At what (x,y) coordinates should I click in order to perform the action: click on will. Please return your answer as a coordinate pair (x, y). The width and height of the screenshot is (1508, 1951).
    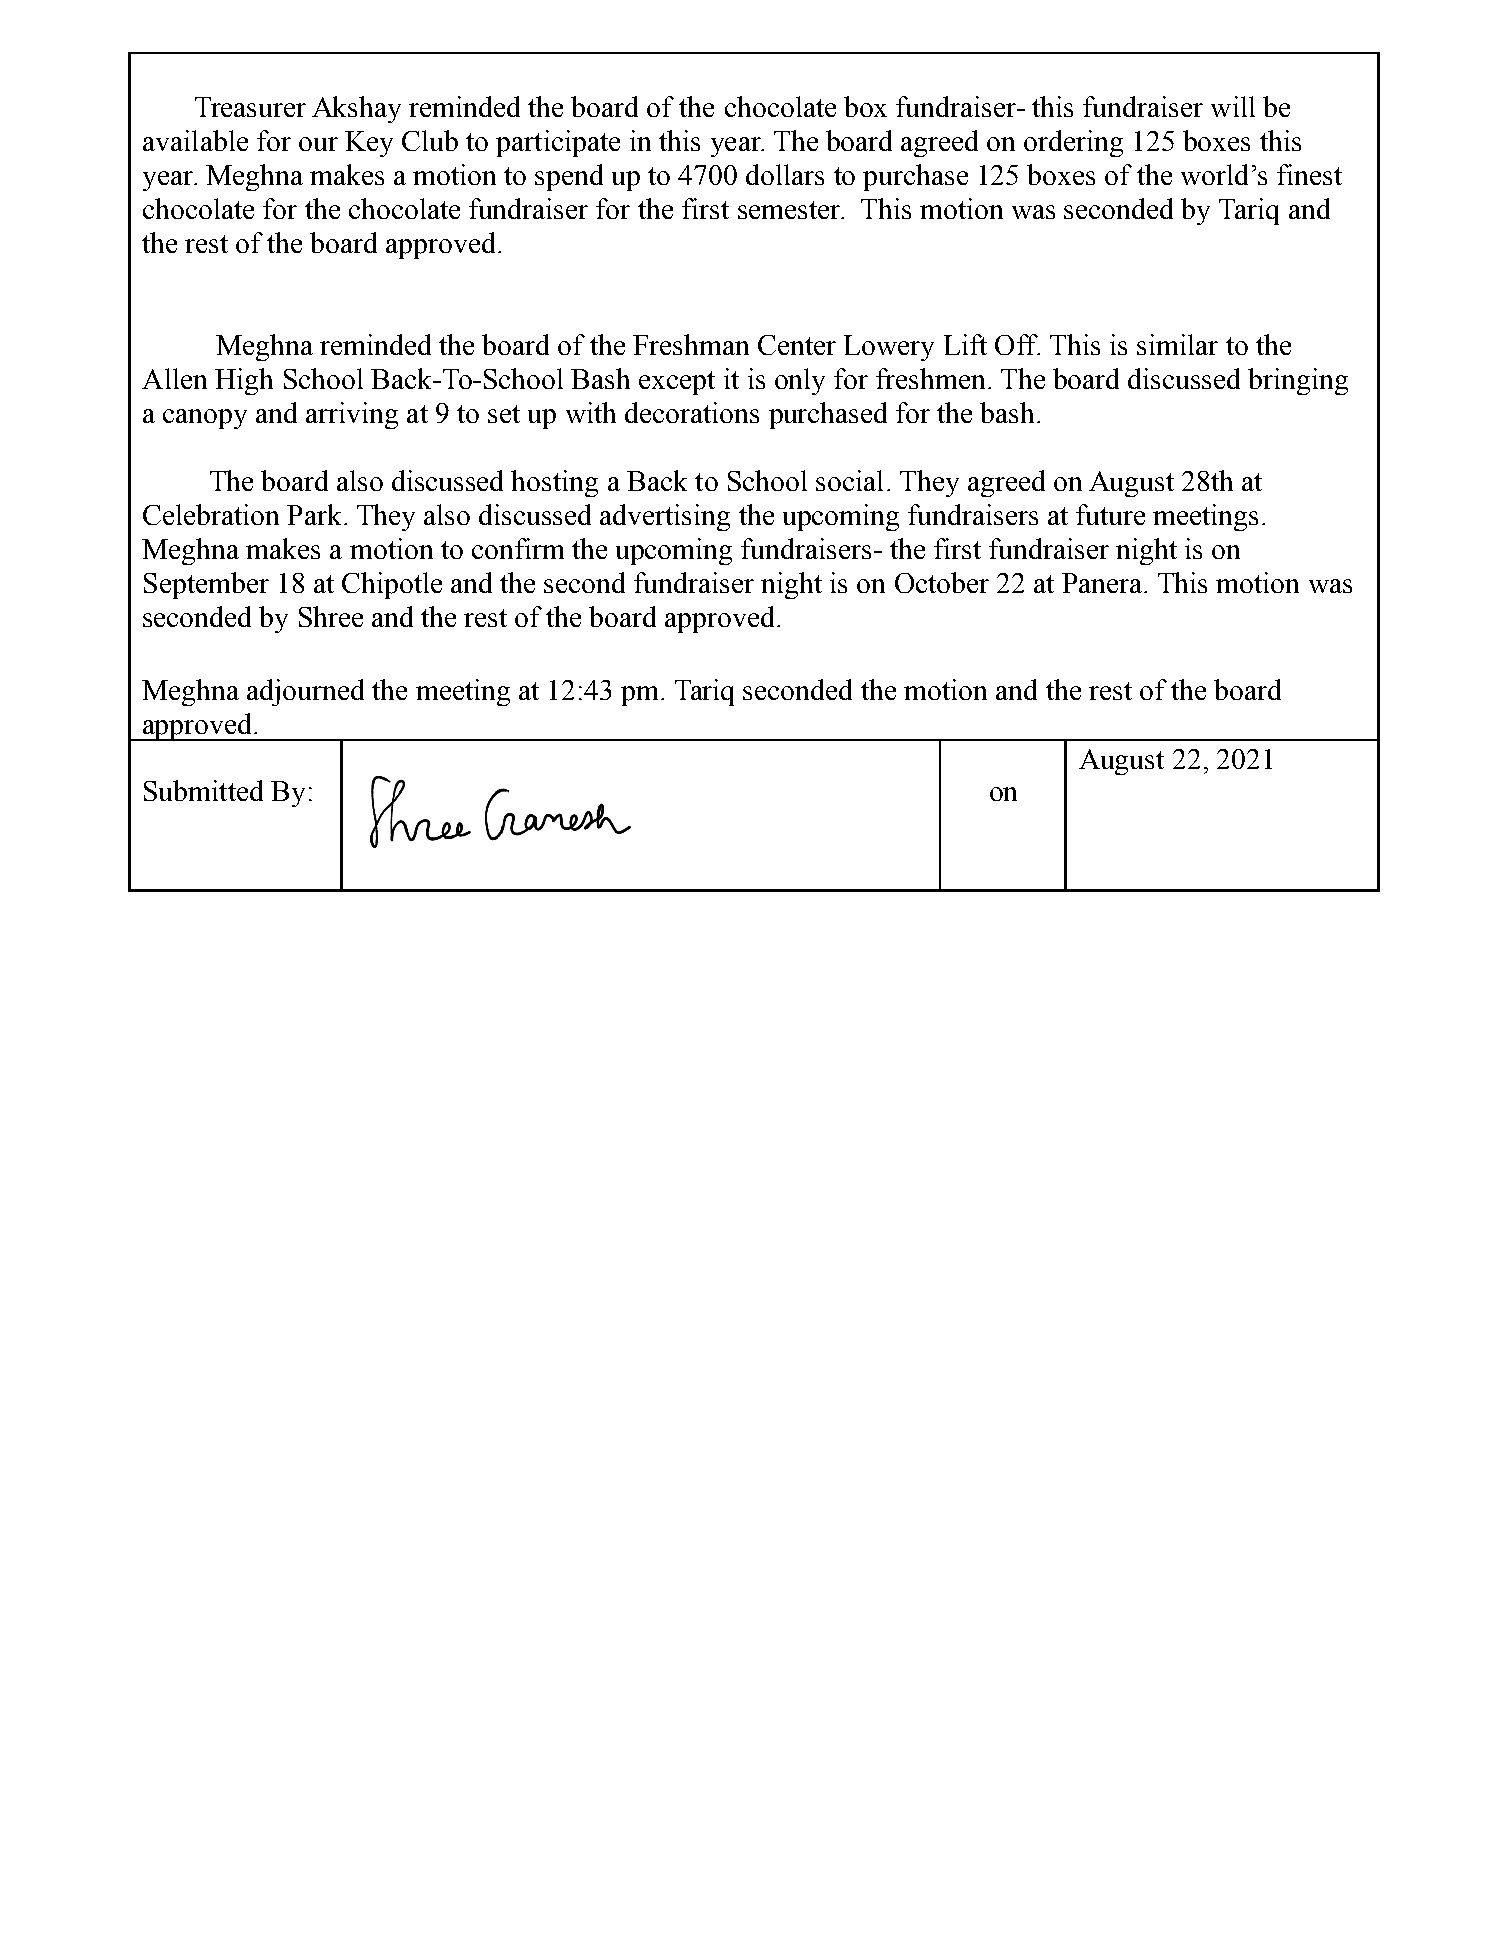
    Looking at the image, I should click on (1233, 106).
